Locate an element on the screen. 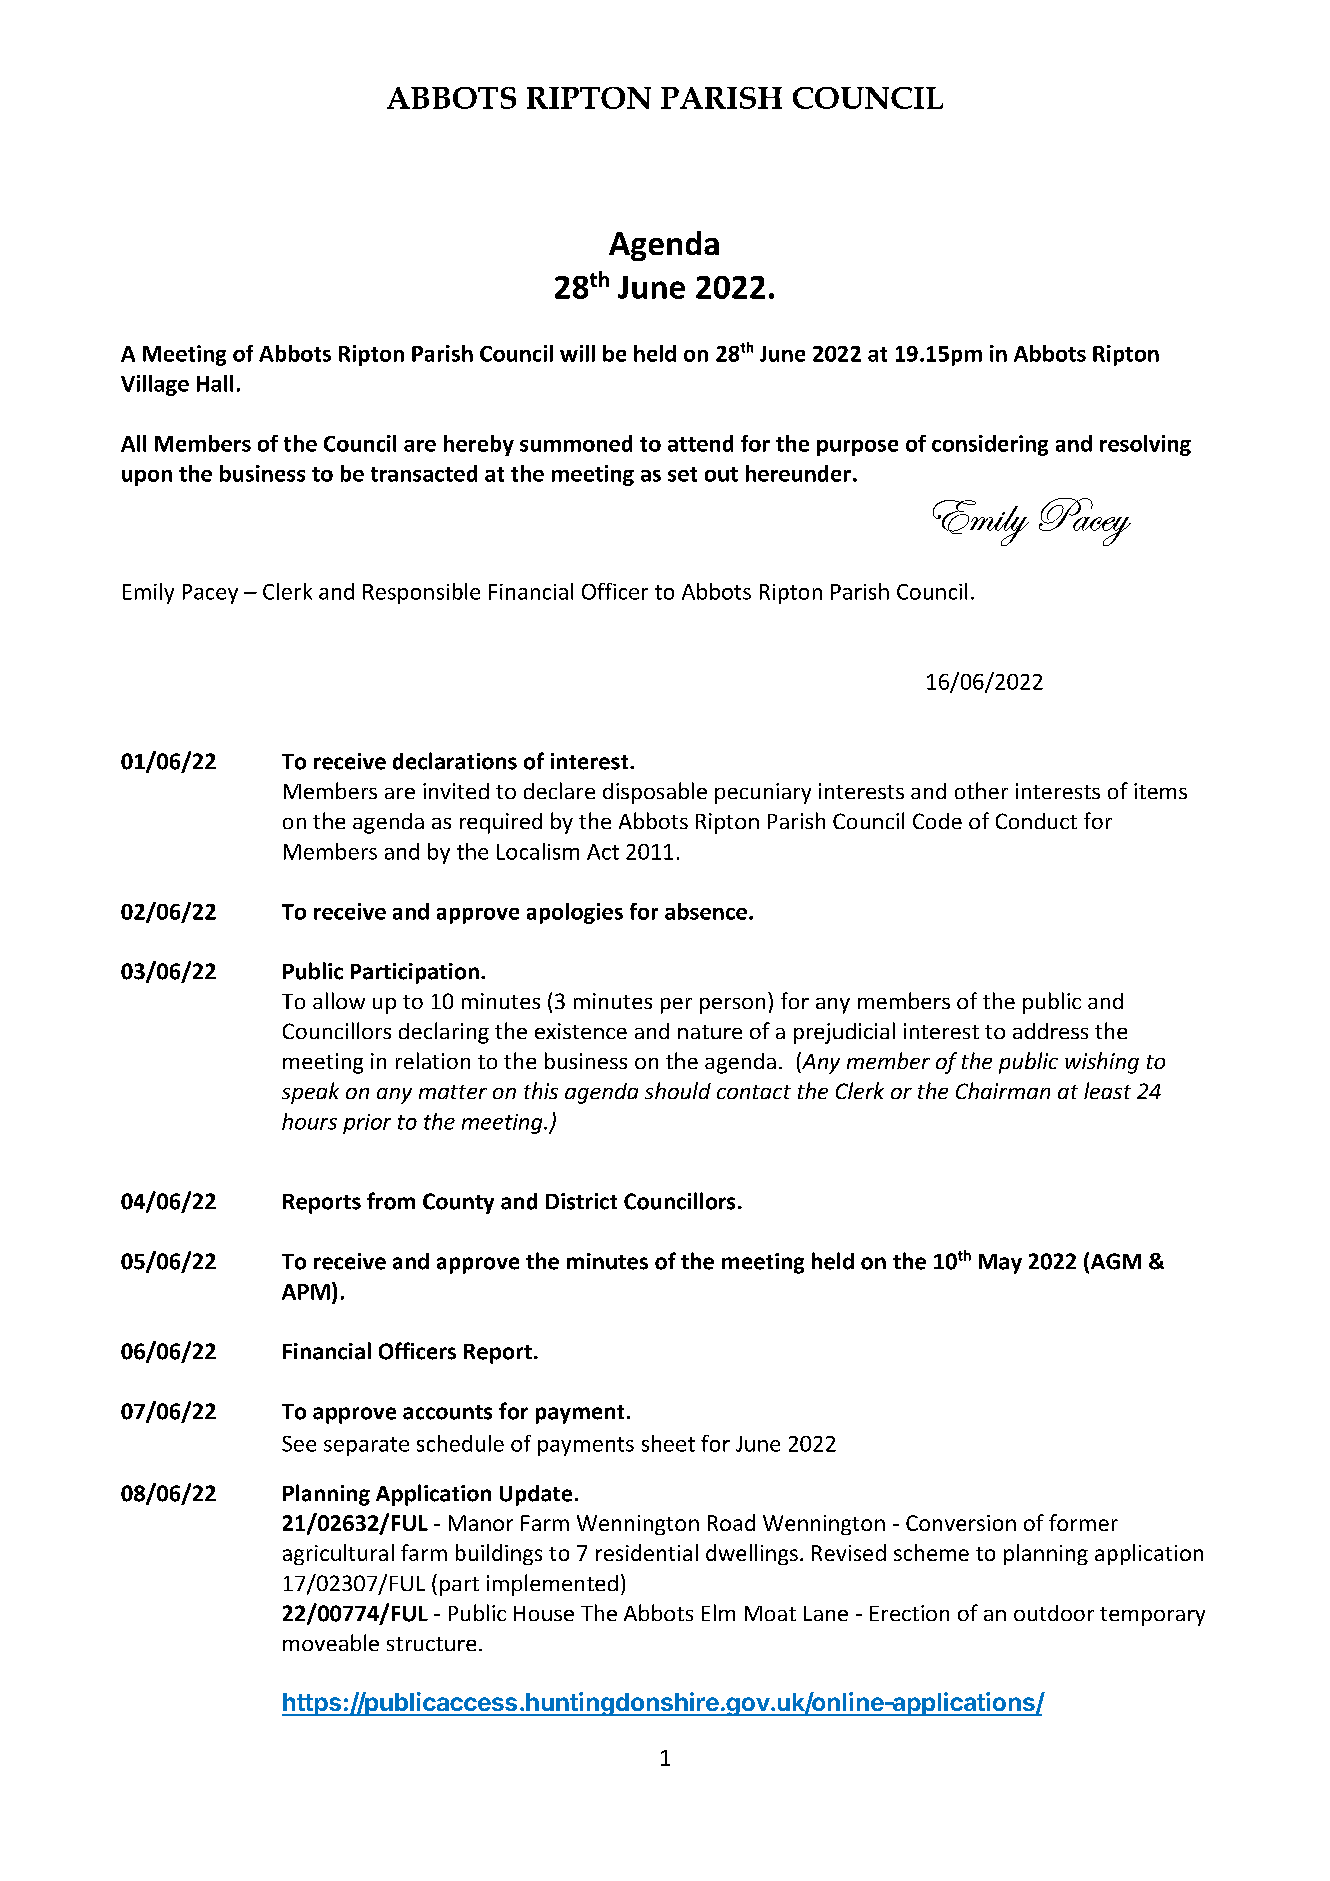  outdoor is located at coordinates (1054, 1613).
